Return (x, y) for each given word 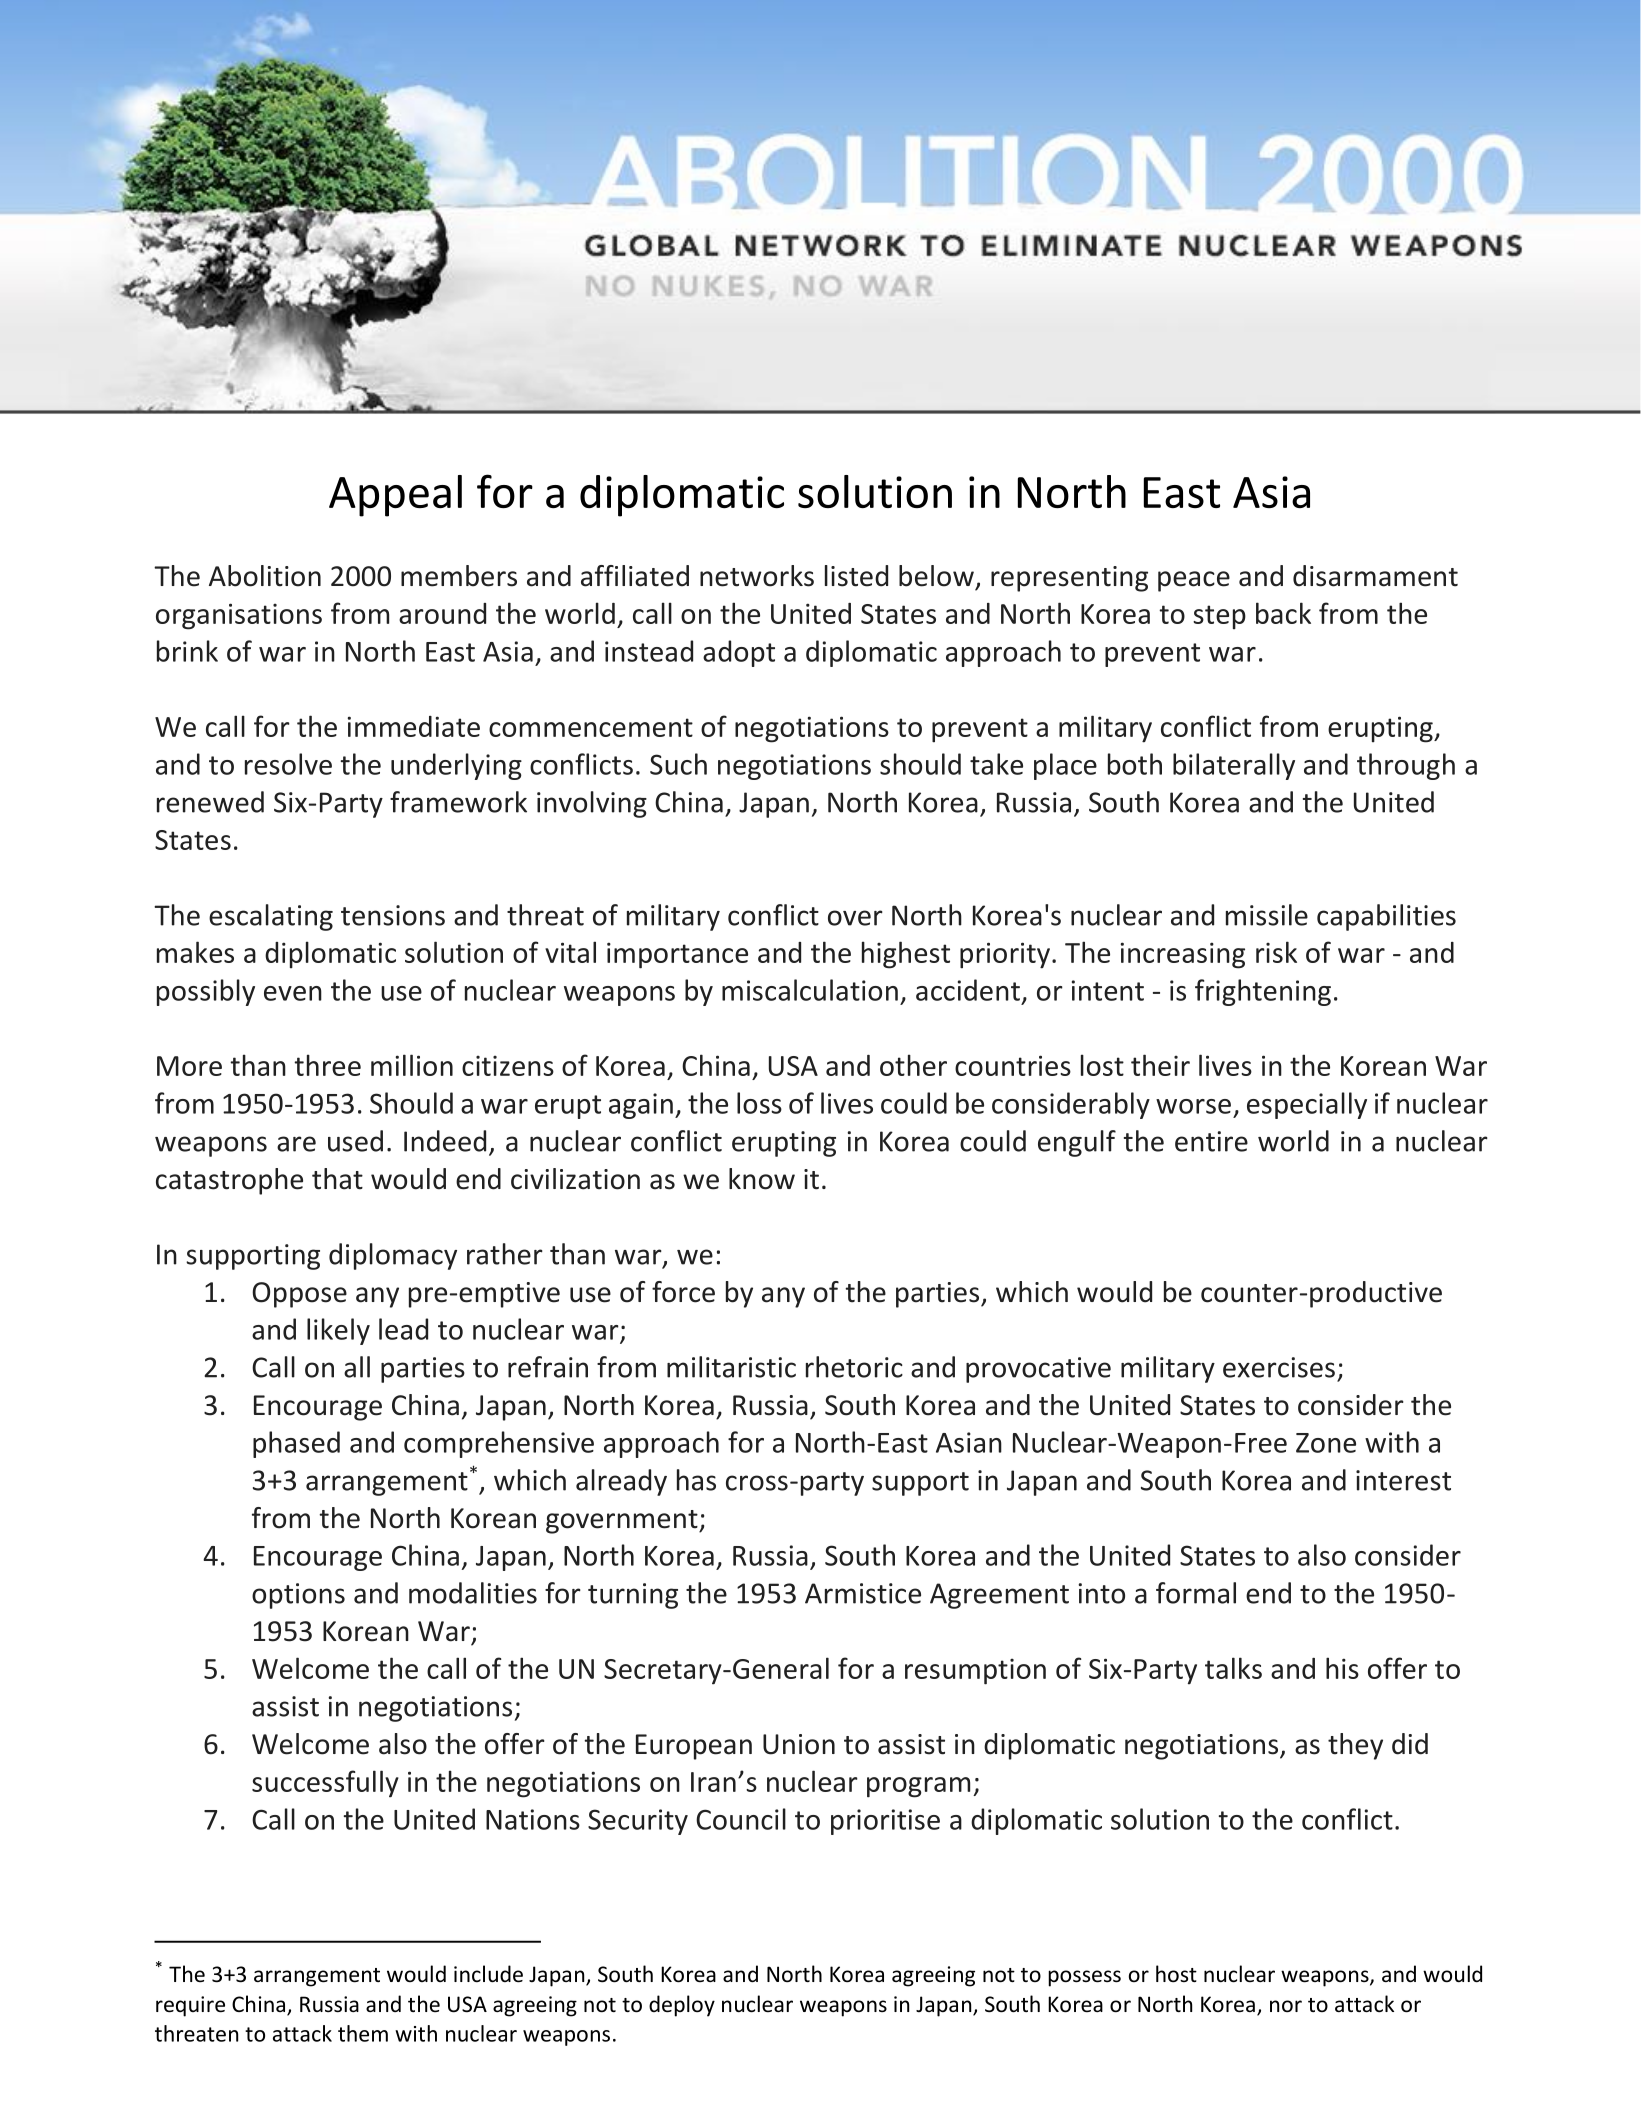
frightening (1263, 992)
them (363, 2033)
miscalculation (810, 990)
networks (757, 576)
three (327, 1065)
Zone (1326, 1443)
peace (1194, 581)
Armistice (863, 1593)
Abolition (265, 576)
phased (296, 1444)
